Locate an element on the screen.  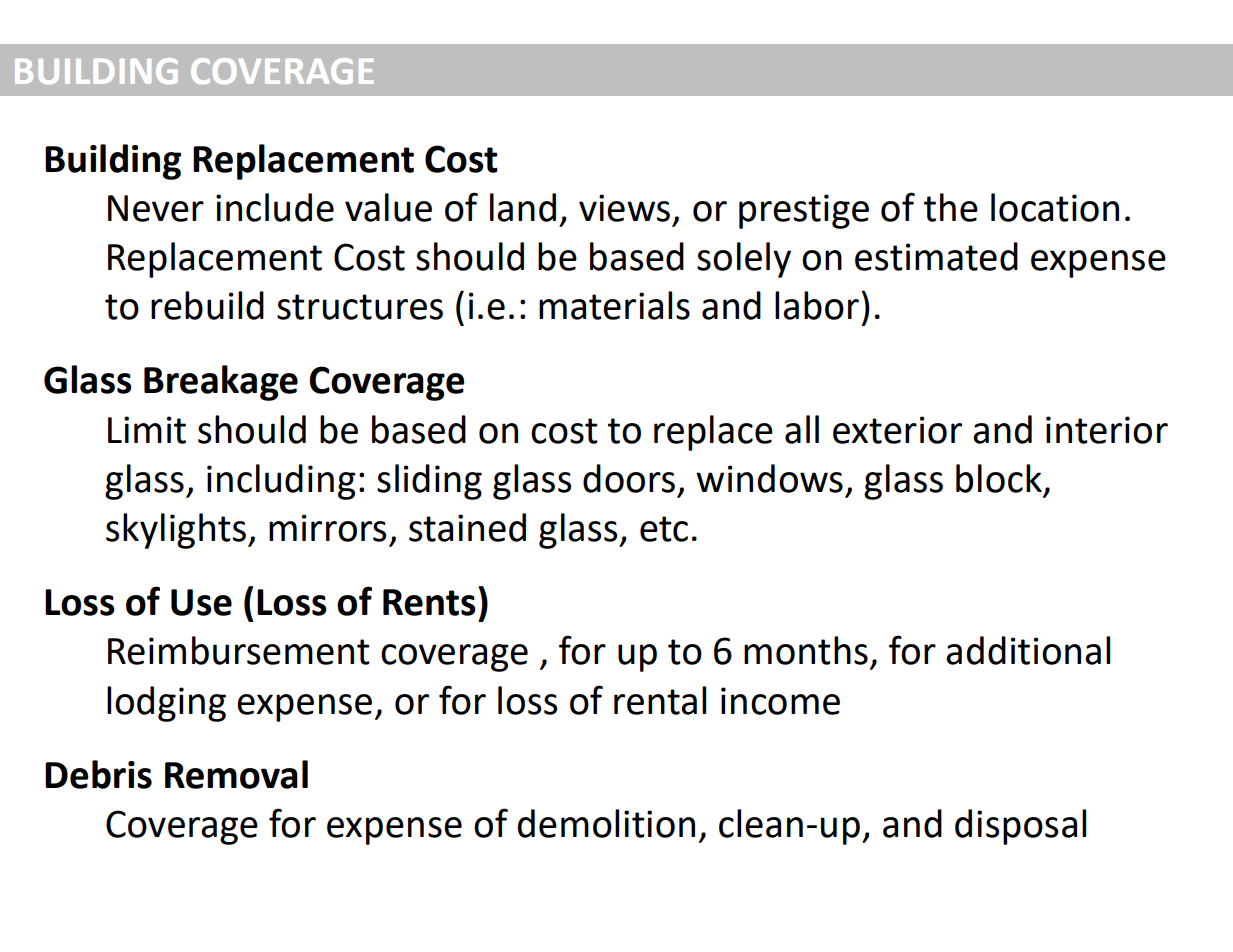
labor is located at coordinates (817, 305).
